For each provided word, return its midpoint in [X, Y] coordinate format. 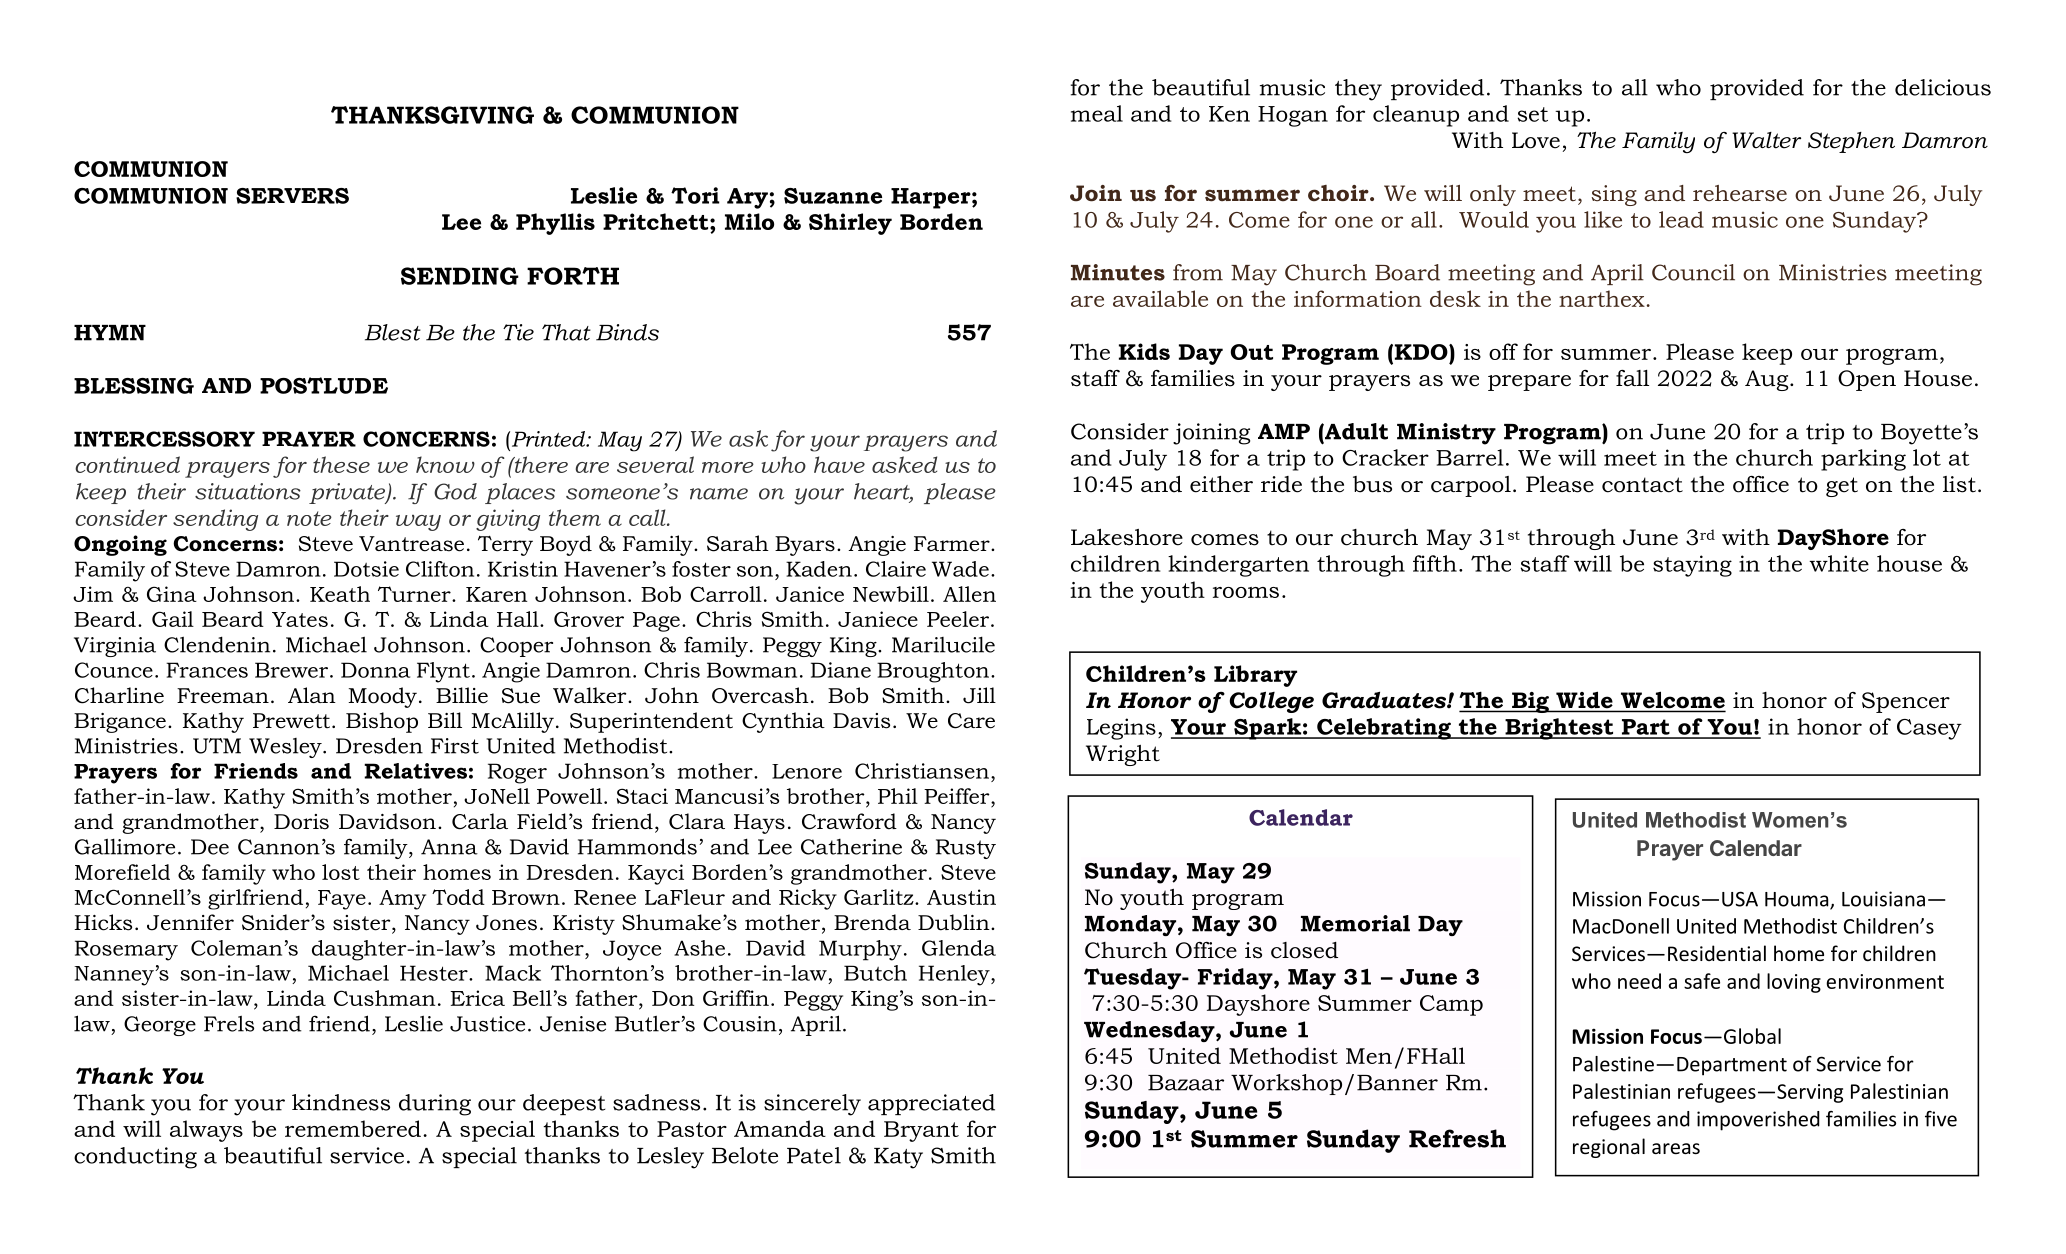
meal [1097, 113]
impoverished [1758, 1121]
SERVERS [292, 196]
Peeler [958, 619]
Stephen [1851, 142]
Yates [300, 619]
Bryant [921, 1131]
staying [1692, 566]
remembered [353, 1128]
